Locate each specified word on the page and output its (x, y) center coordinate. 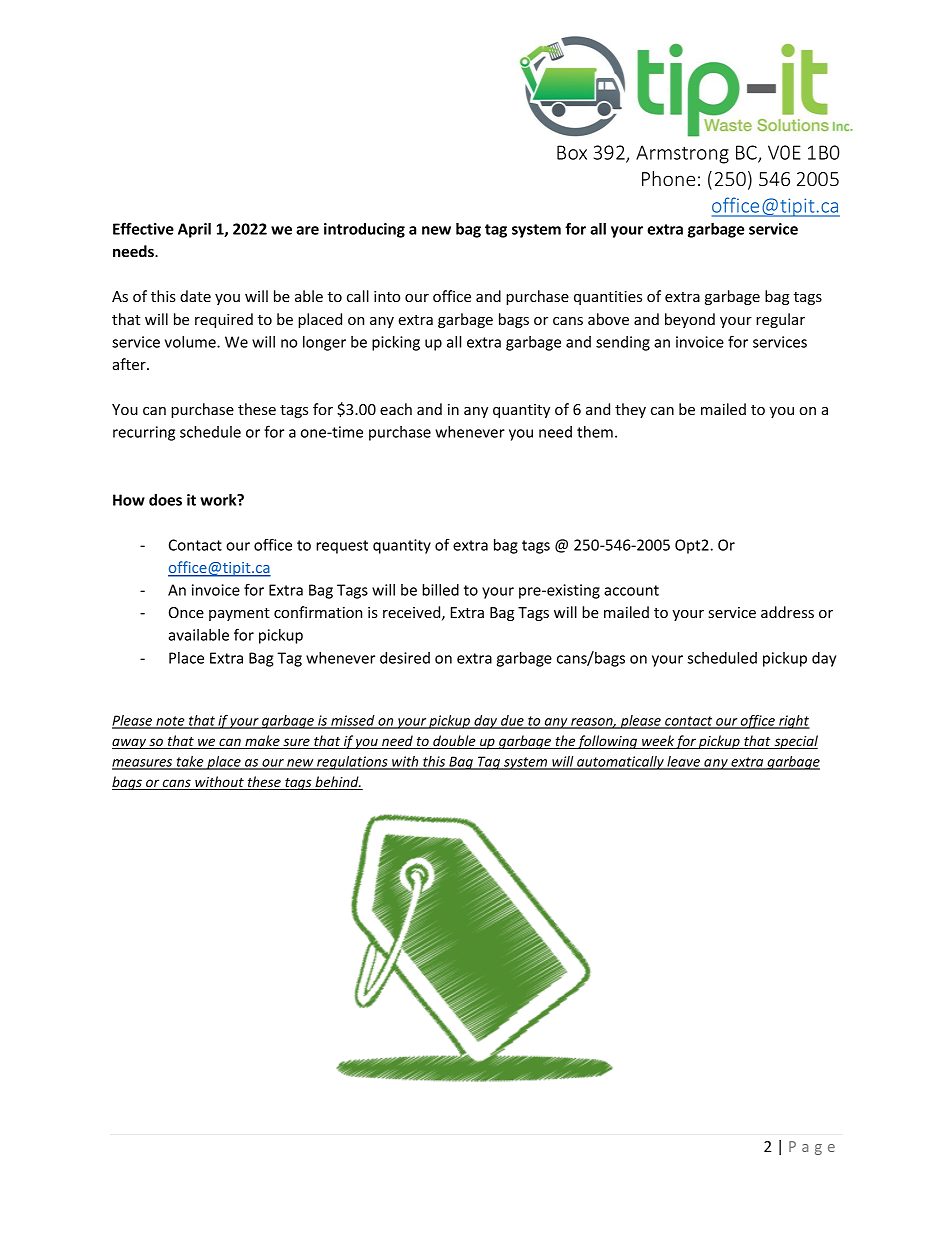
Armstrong (682, 154)
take (190, 762)
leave (683, 762)
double (454, 742)
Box (572, 152)
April (194, 230)
